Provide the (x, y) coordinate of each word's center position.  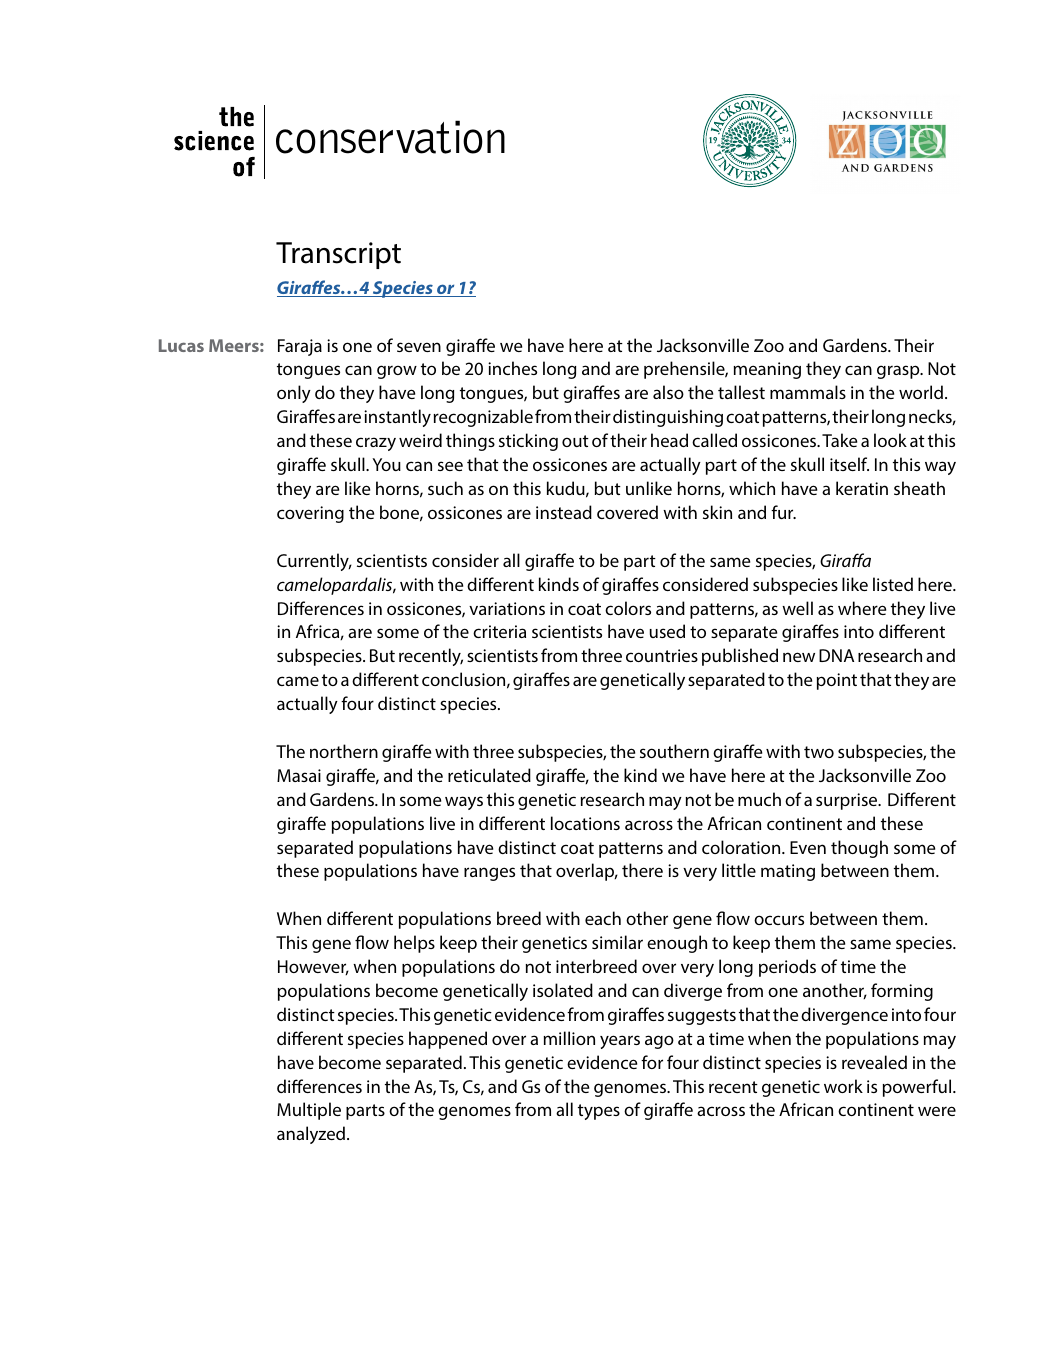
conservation (390, 137)
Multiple (309, 1111)
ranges (489, 874)
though (859, 849)
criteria (499, 631)
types (599, 1112)
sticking (528, 442)
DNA (836, 655)
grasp (899, 372)
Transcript (338, 255)
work (843, 1086)
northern (344, 751)
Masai (299, 775)
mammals (808, 392)
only (294, 394)
